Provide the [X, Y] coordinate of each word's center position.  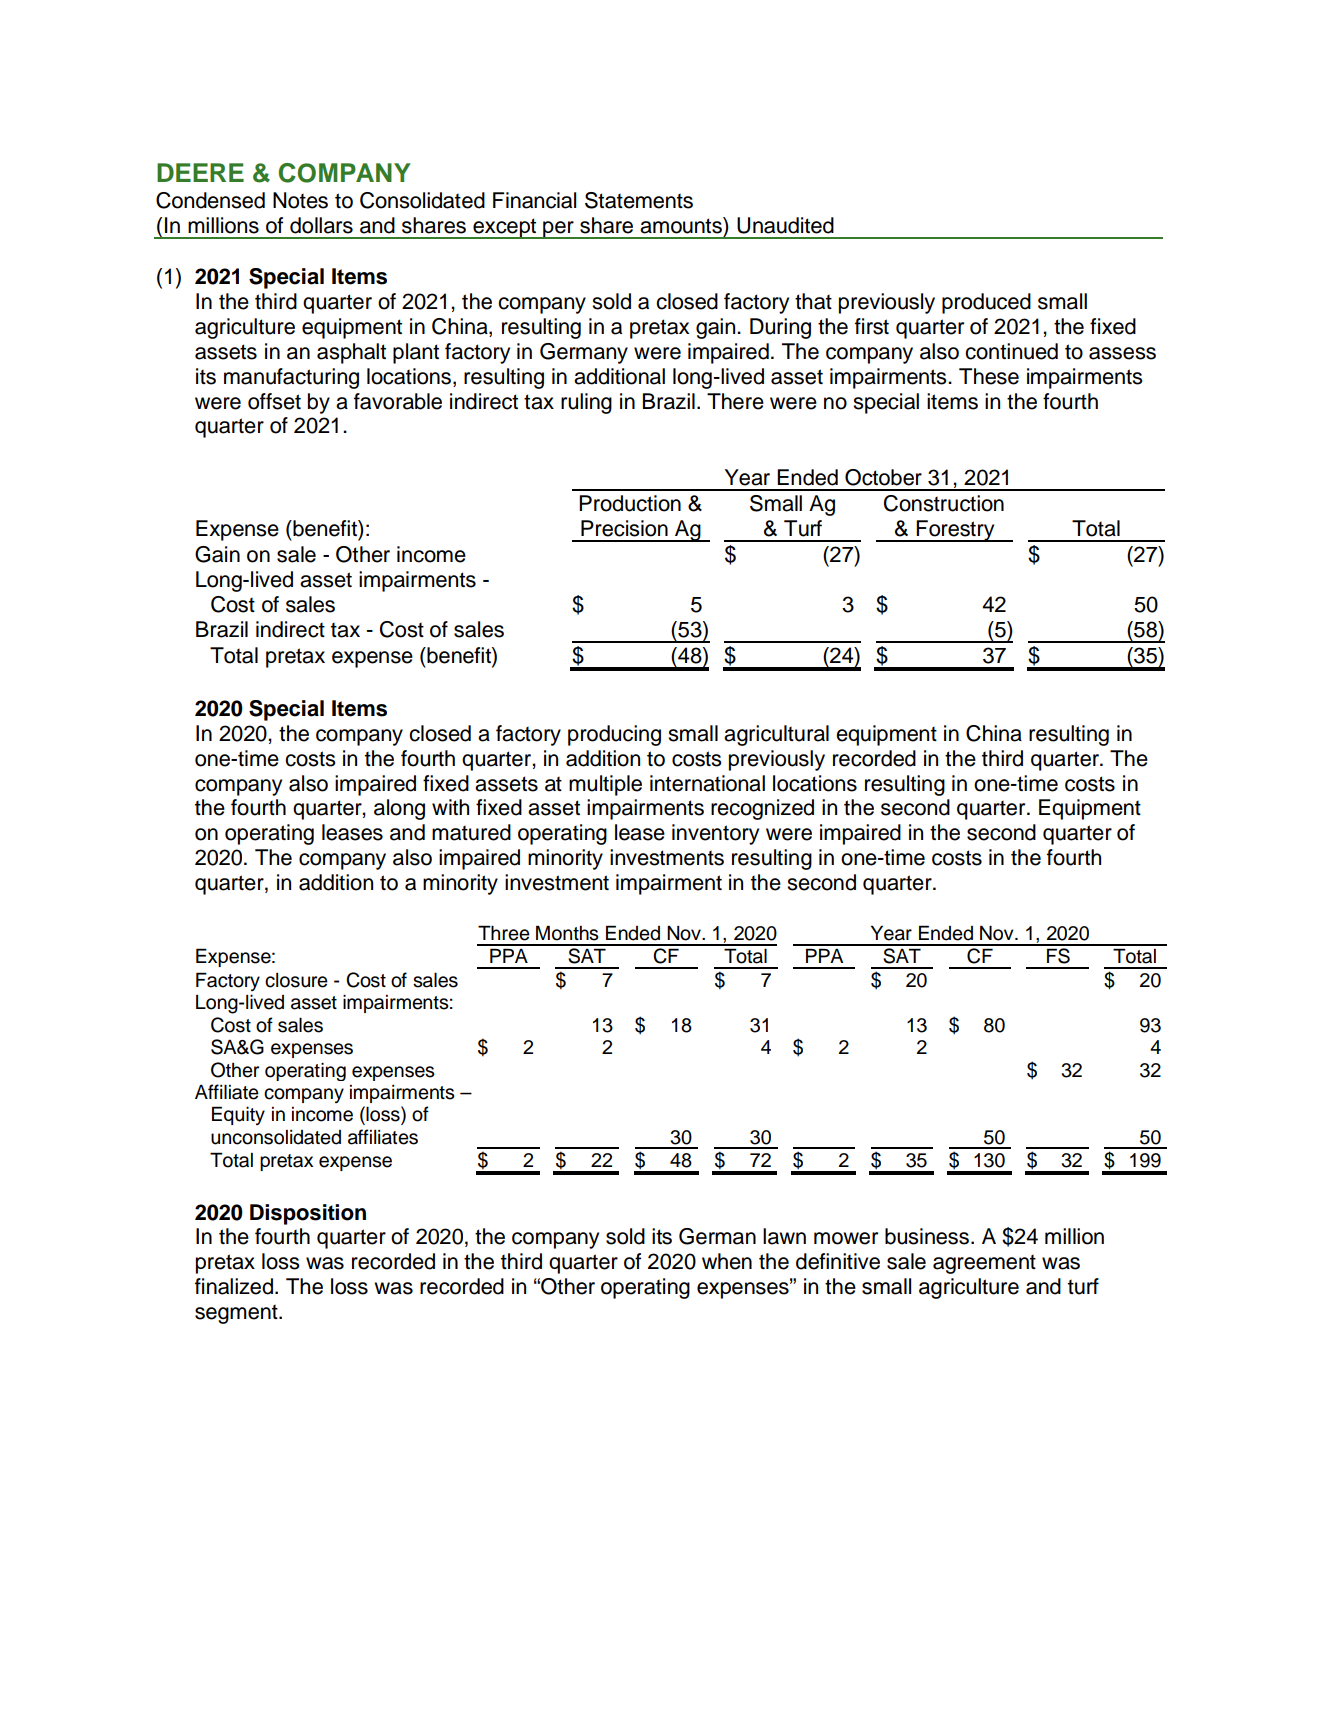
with [450, 807]
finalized [234, 1286]
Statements [639, 200]
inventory [715, 834]
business [927, 1236]
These [989, 376]
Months [567, 933]
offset [274, 401]
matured [471, 832]
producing [614, 735]
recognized [762, 809]
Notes [300, 200]
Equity [238, 1115]
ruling [586, 403]
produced [986, 303]
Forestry [956, 531]
